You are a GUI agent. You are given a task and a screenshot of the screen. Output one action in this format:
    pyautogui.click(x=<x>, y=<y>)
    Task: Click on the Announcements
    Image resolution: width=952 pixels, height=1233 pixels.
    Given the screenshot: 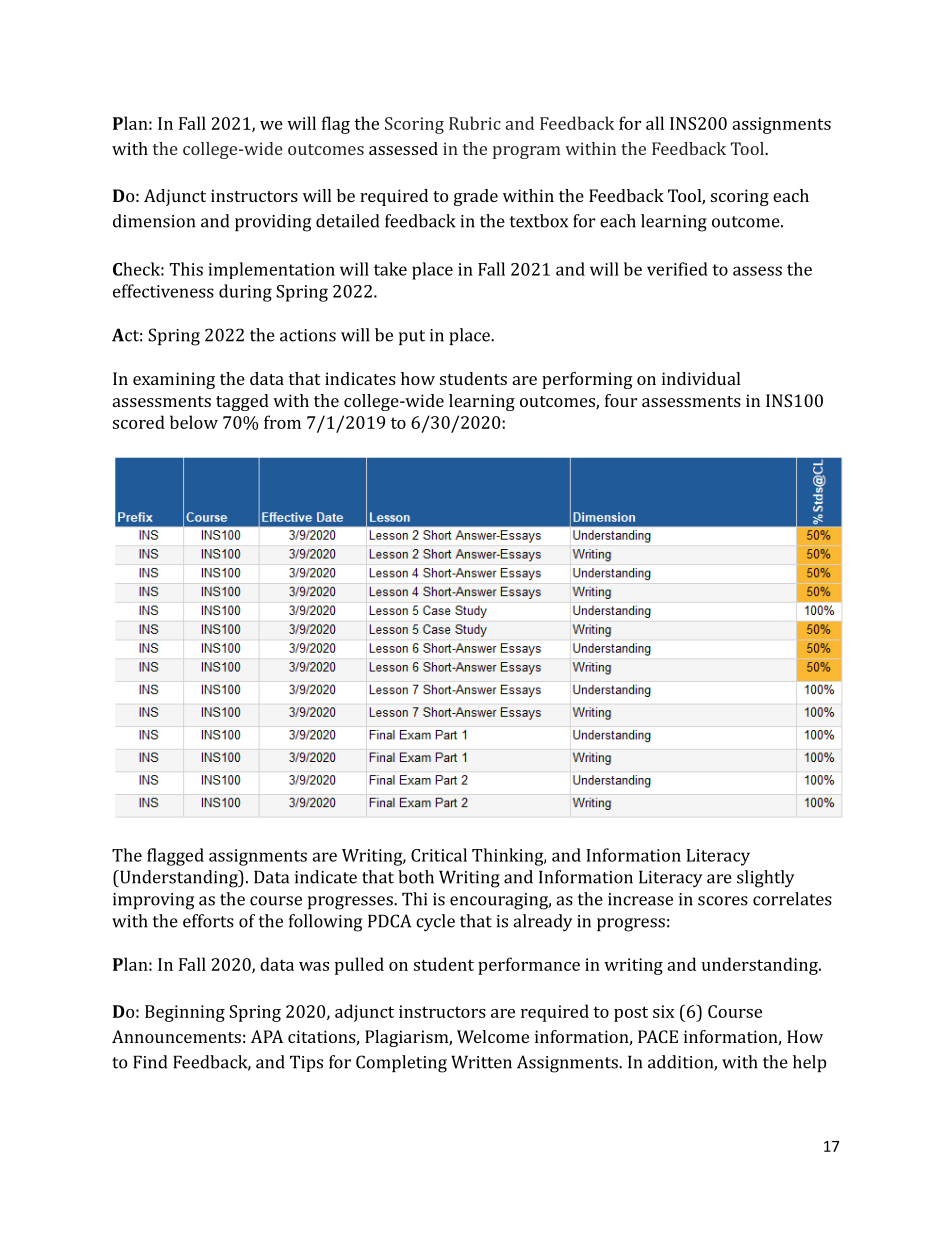 What is the action you would take?
    pyautogui.click(x=176, y=1036)
